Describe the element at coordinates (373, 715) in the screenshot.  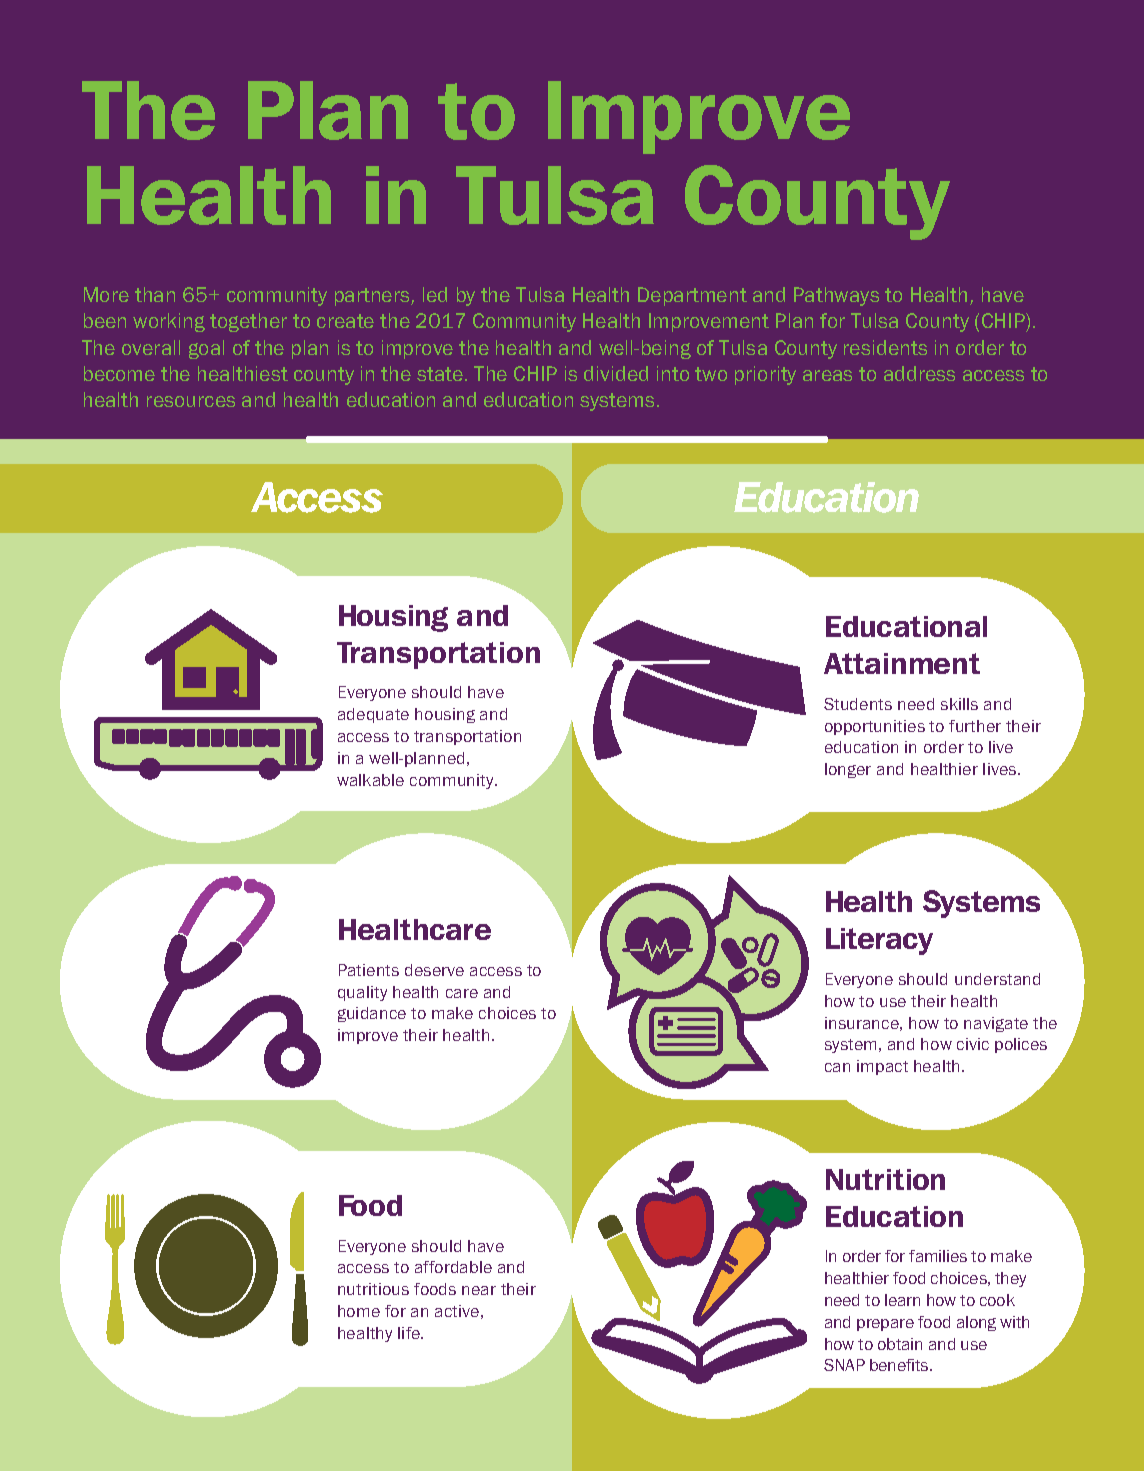
I see `adequate` at that location.
